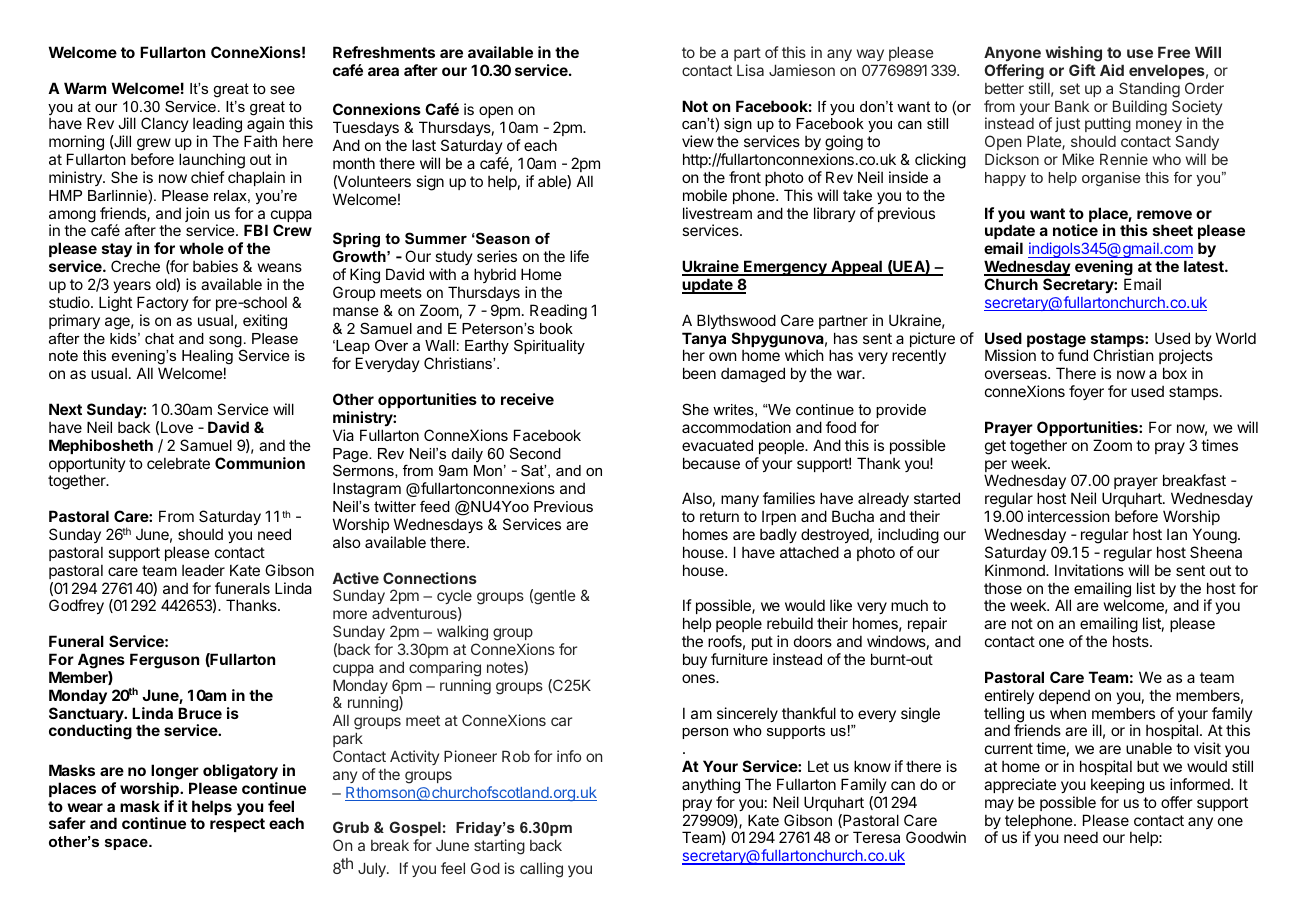  What do you see at coordinates (1082, 70) in the page?
I see `Gift` at bounding box center [1082, 70].
